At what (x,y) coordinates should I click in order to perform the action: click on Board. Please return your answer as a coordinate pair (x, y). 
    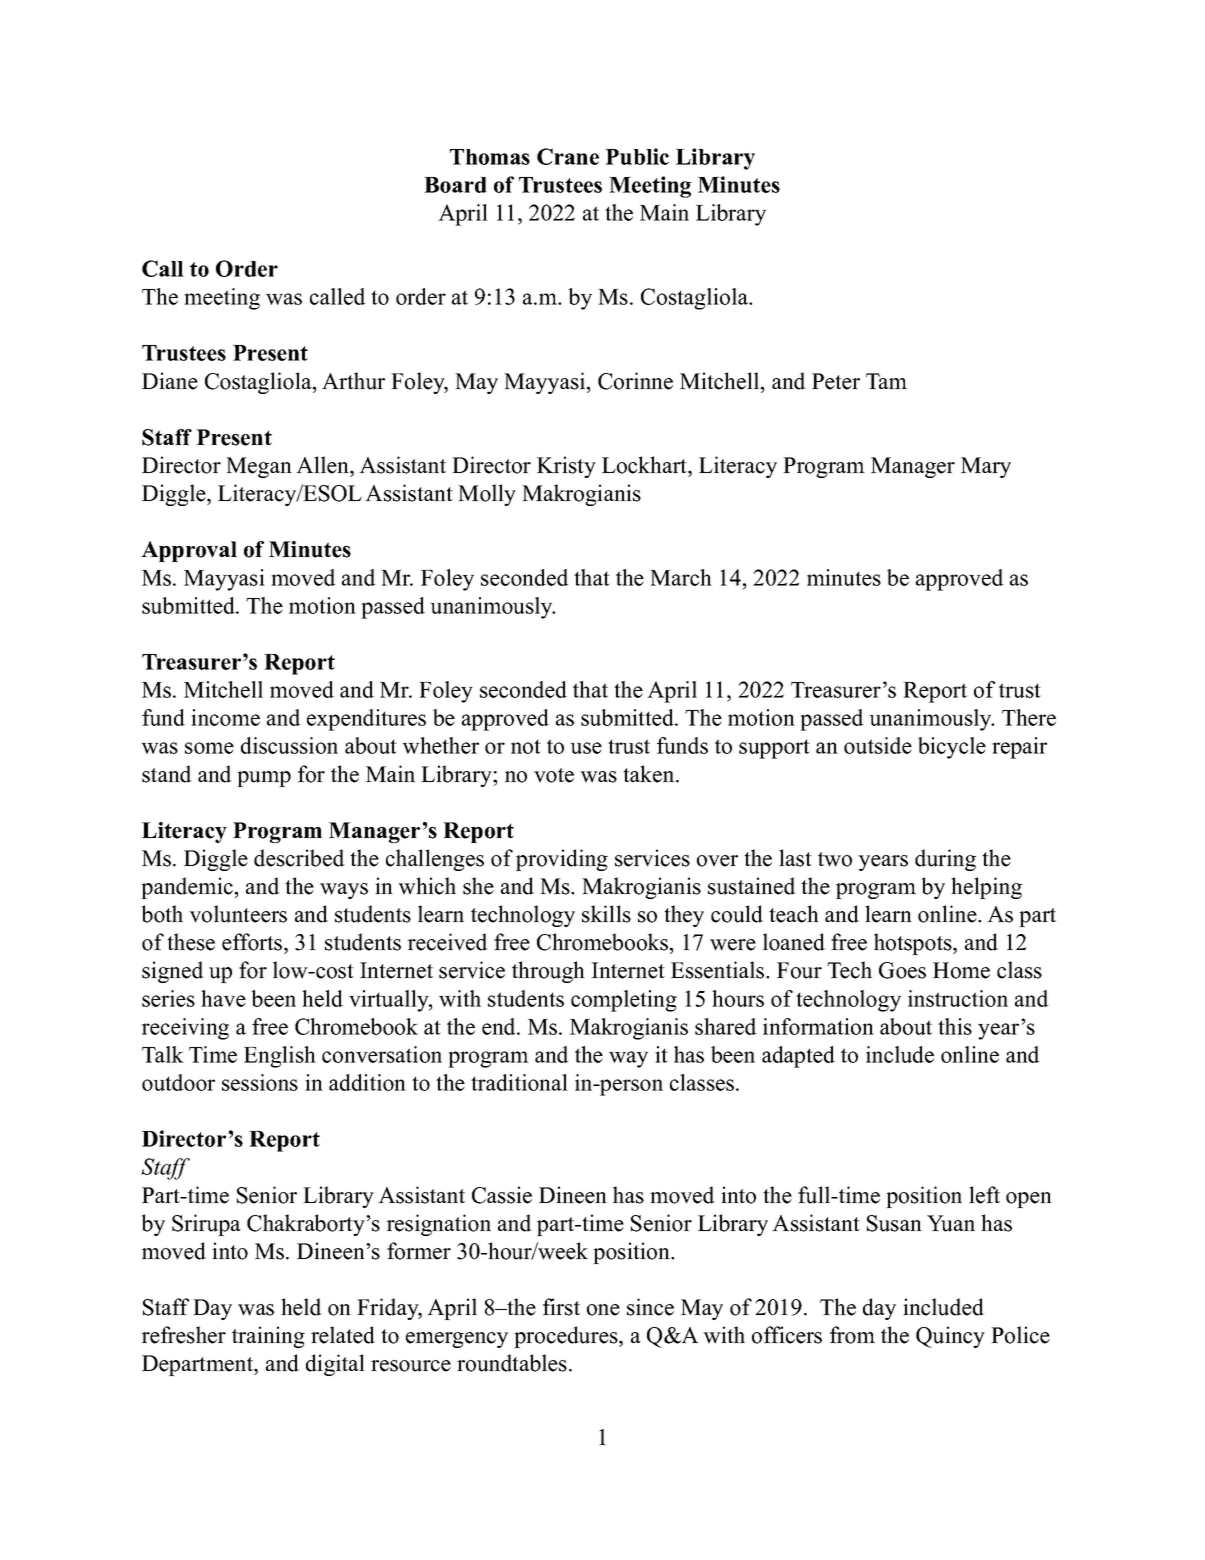
    Looking at the image, I should click on (455, 185).
